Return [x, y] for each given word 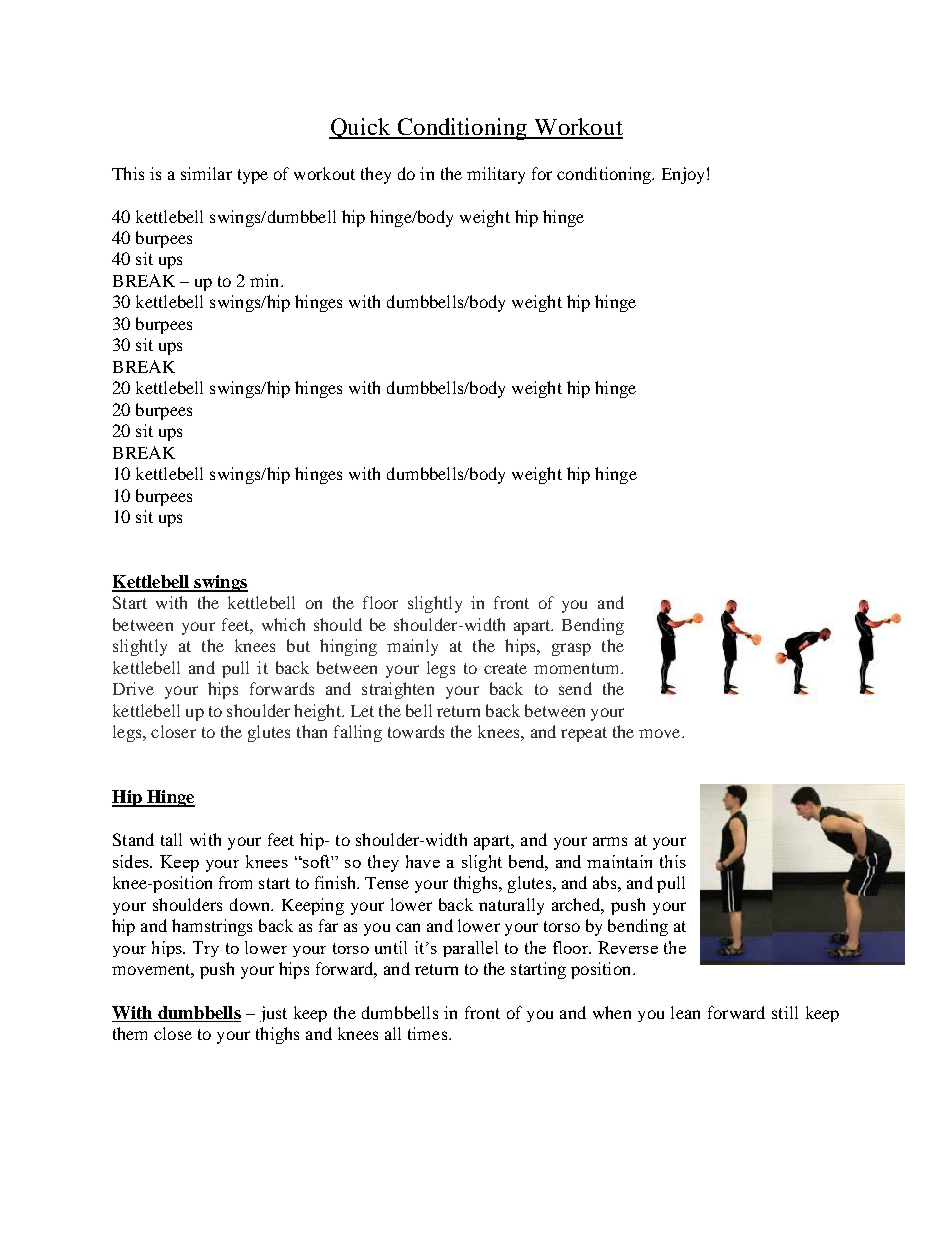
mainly [412, 647]
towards [416, 731]
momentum [578, 668]
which [283, 624]
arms [610, 841]
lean [685, 1012]
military [496, 175]
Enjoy [683, 175]
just [273, 1014]
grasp [571, 649]
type [253, 176]
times [429, 1033]
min [266, 280]
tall [171, 839]
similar [206, 173]
